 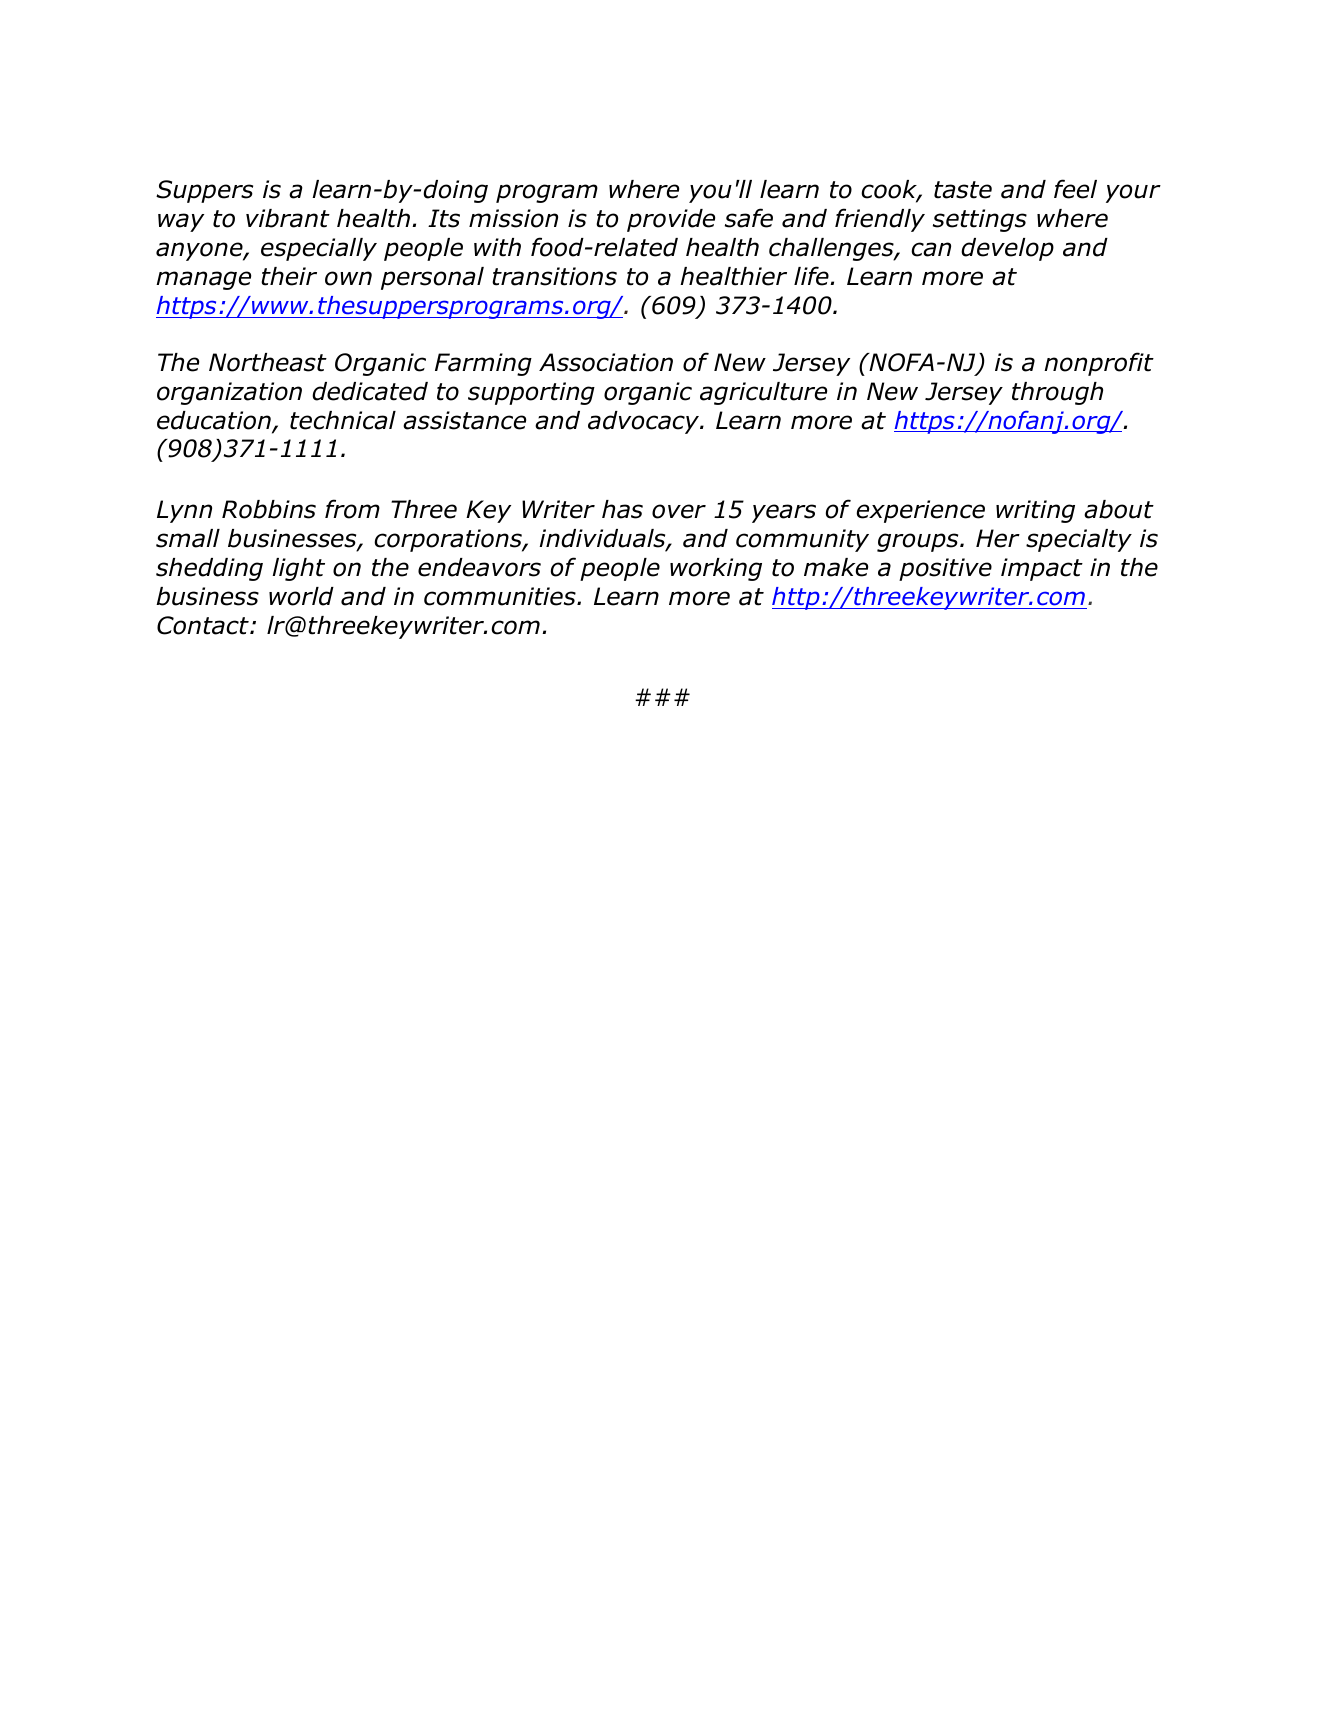 I want to click on technical, so click(x=343, y=420).
